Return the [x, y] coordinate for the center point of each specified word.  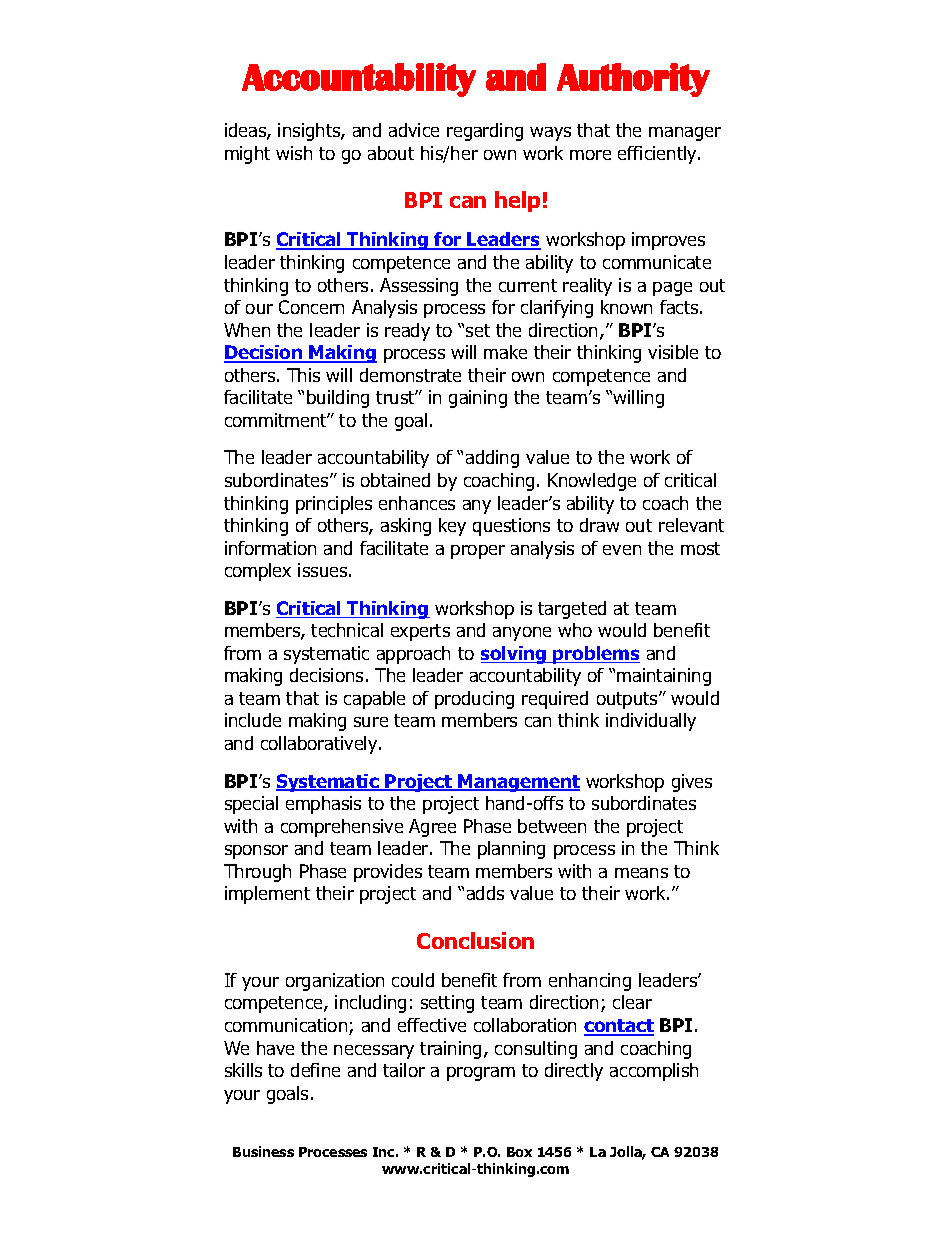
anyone [522, 634]
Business [263, 1151]
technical [347, 630]
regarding [485, 132]
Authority [633, 80]
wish [294, 153]
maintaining [664, 677]
